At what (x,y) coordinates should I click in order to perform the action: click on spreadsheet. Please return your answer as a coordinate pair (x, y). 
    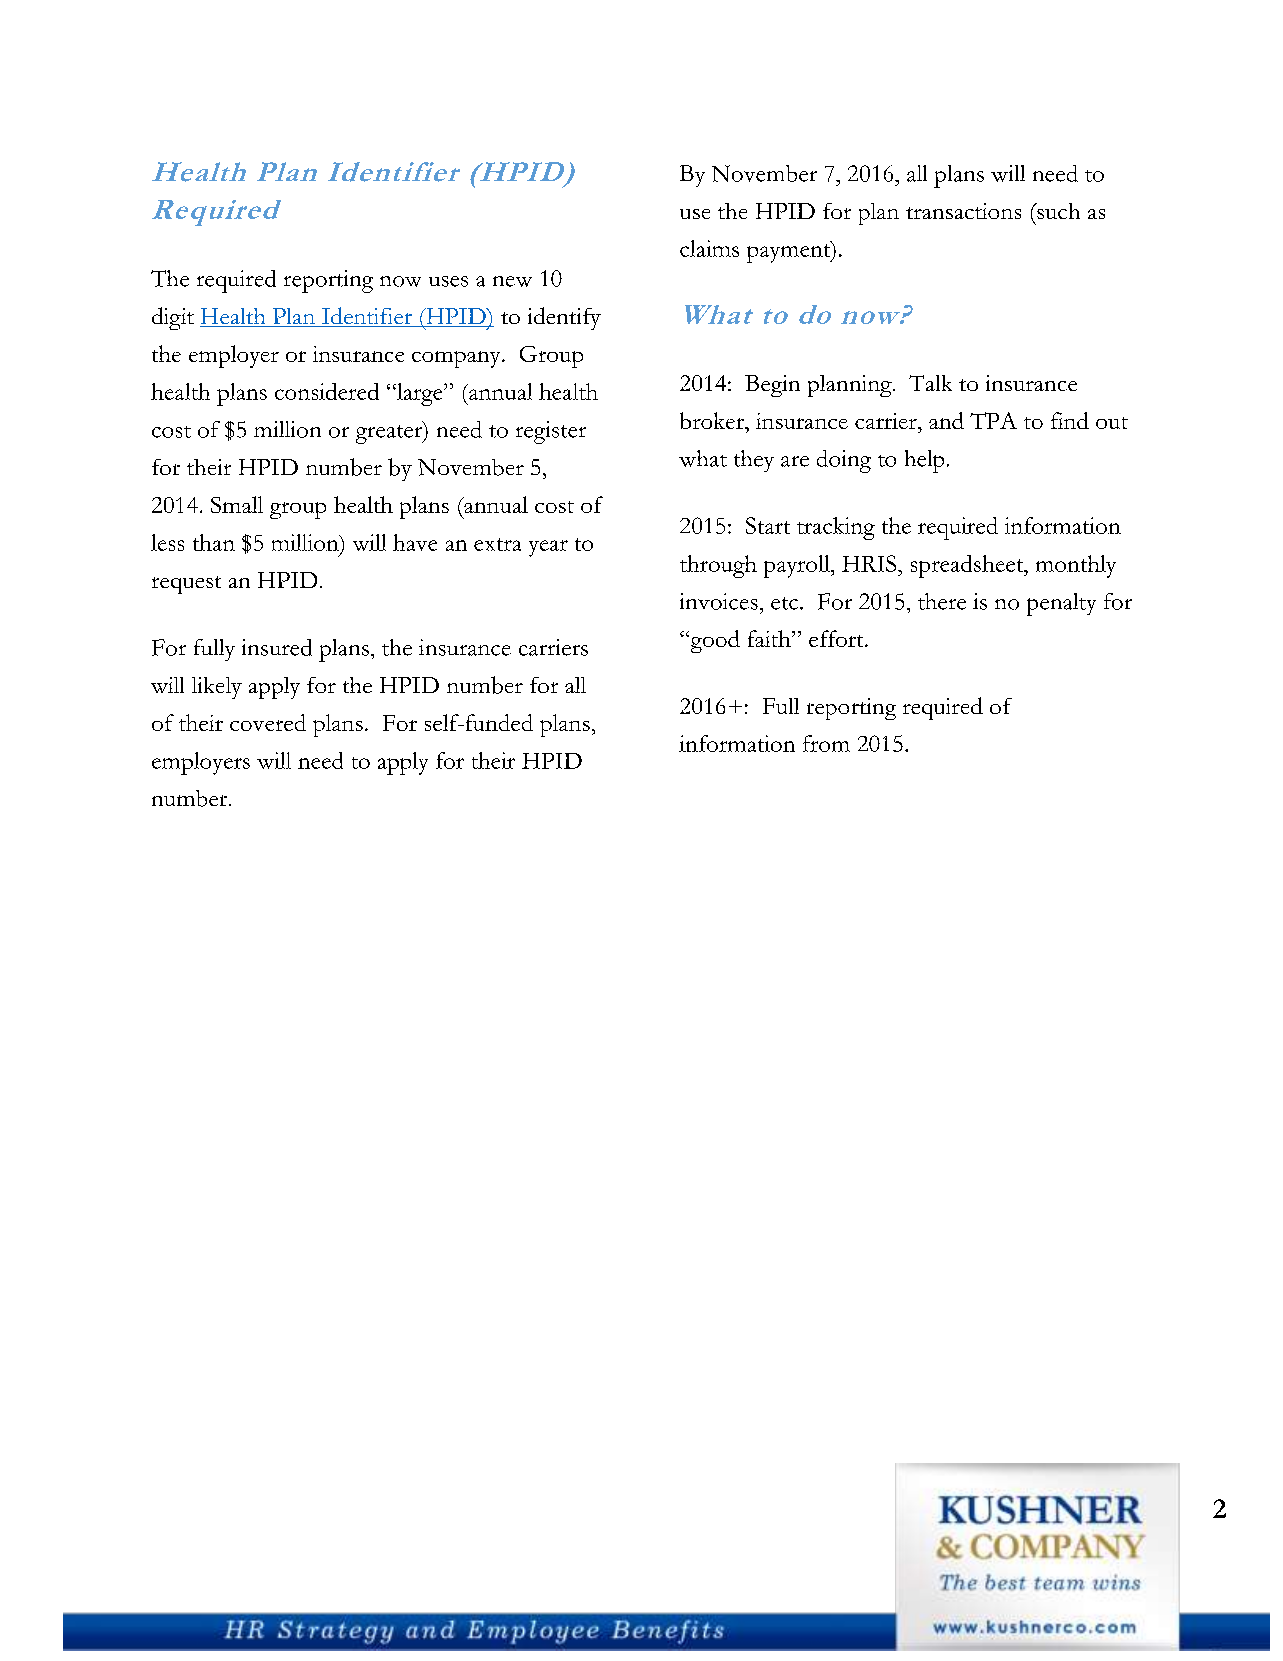
    Looking at the image, I should click on (968, 566).
